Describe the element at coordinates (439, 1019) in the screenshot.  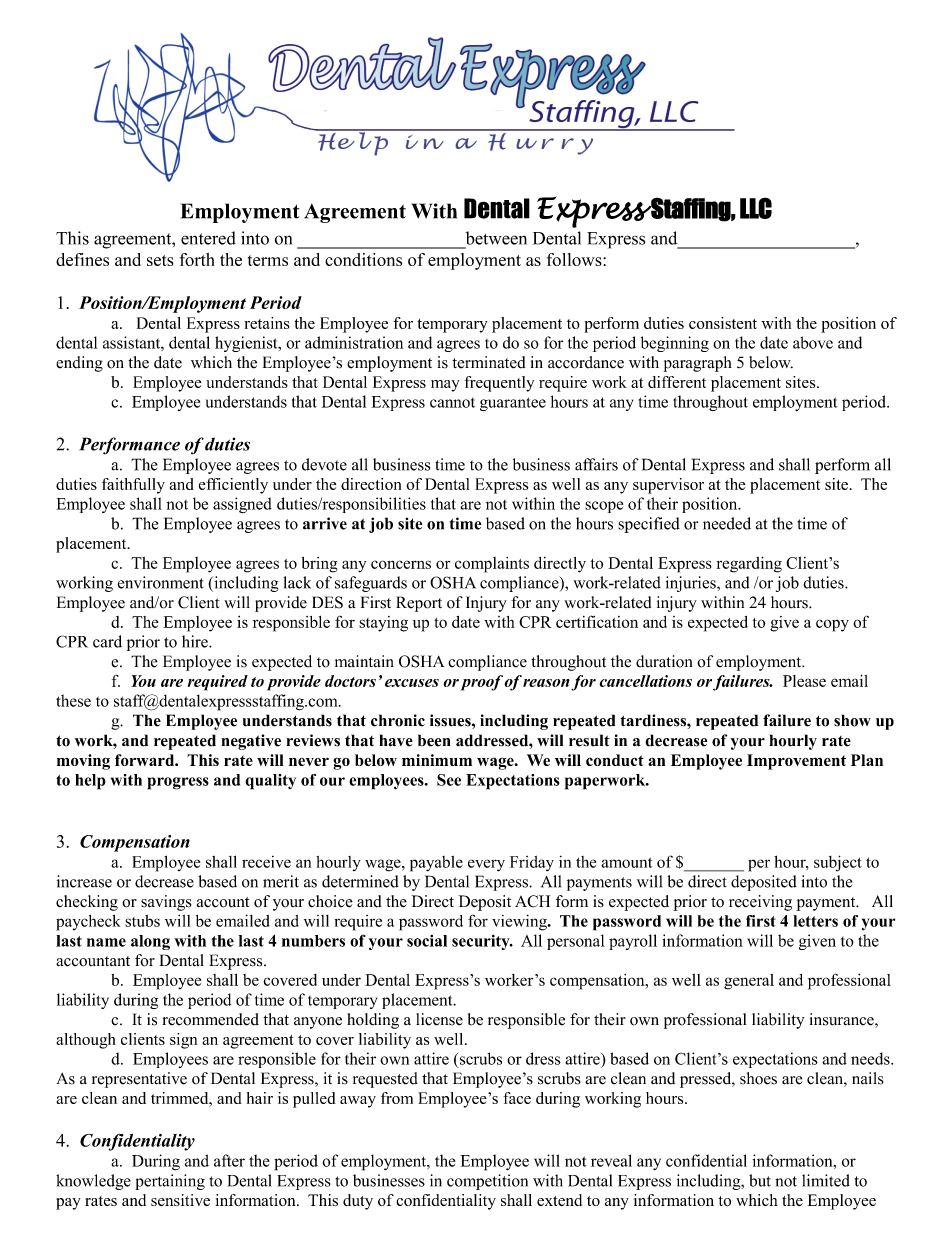
I see `license` at that location.
